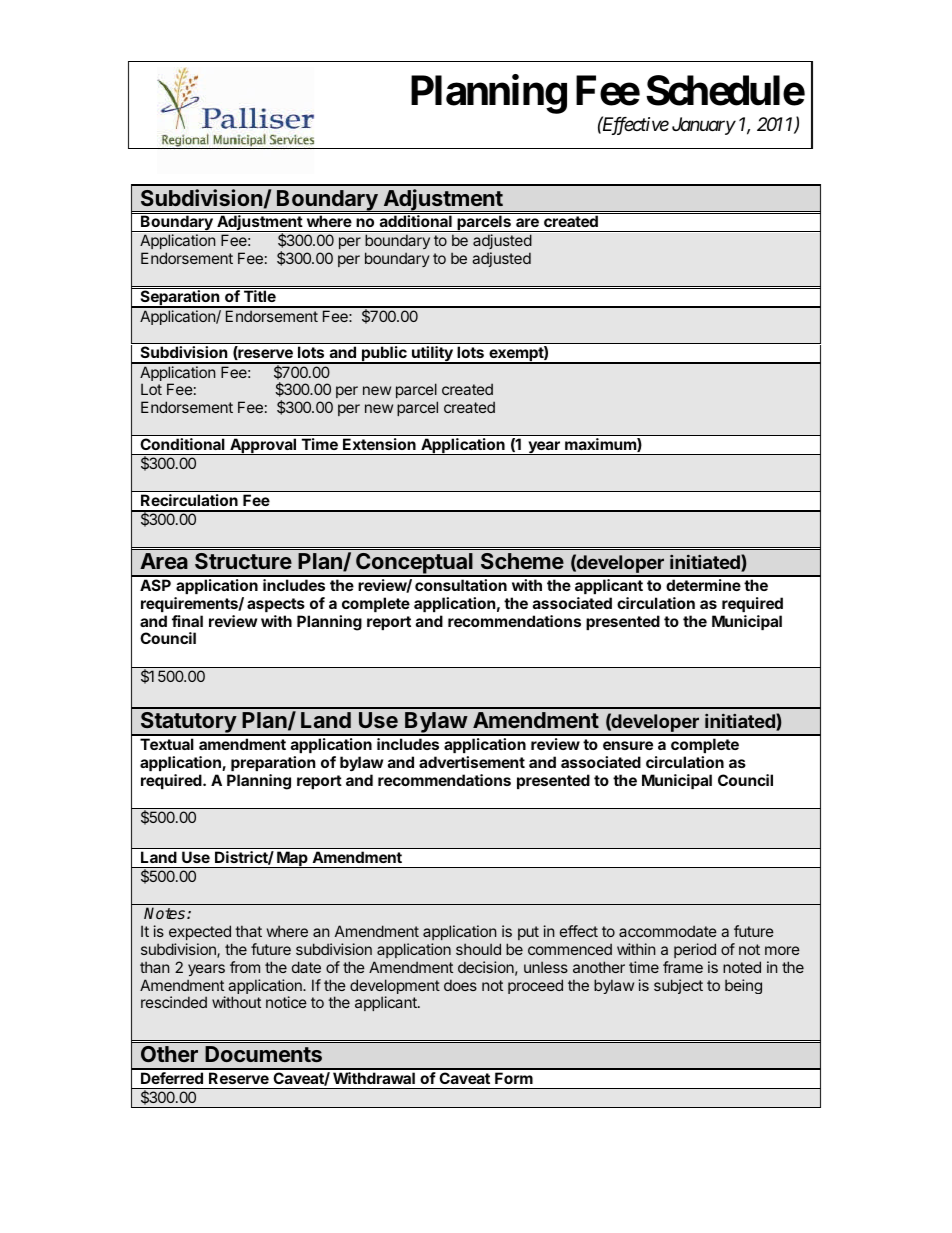 The width and height of the document is (952, 1233). I want to click on Documents, so click(263, 1054).
